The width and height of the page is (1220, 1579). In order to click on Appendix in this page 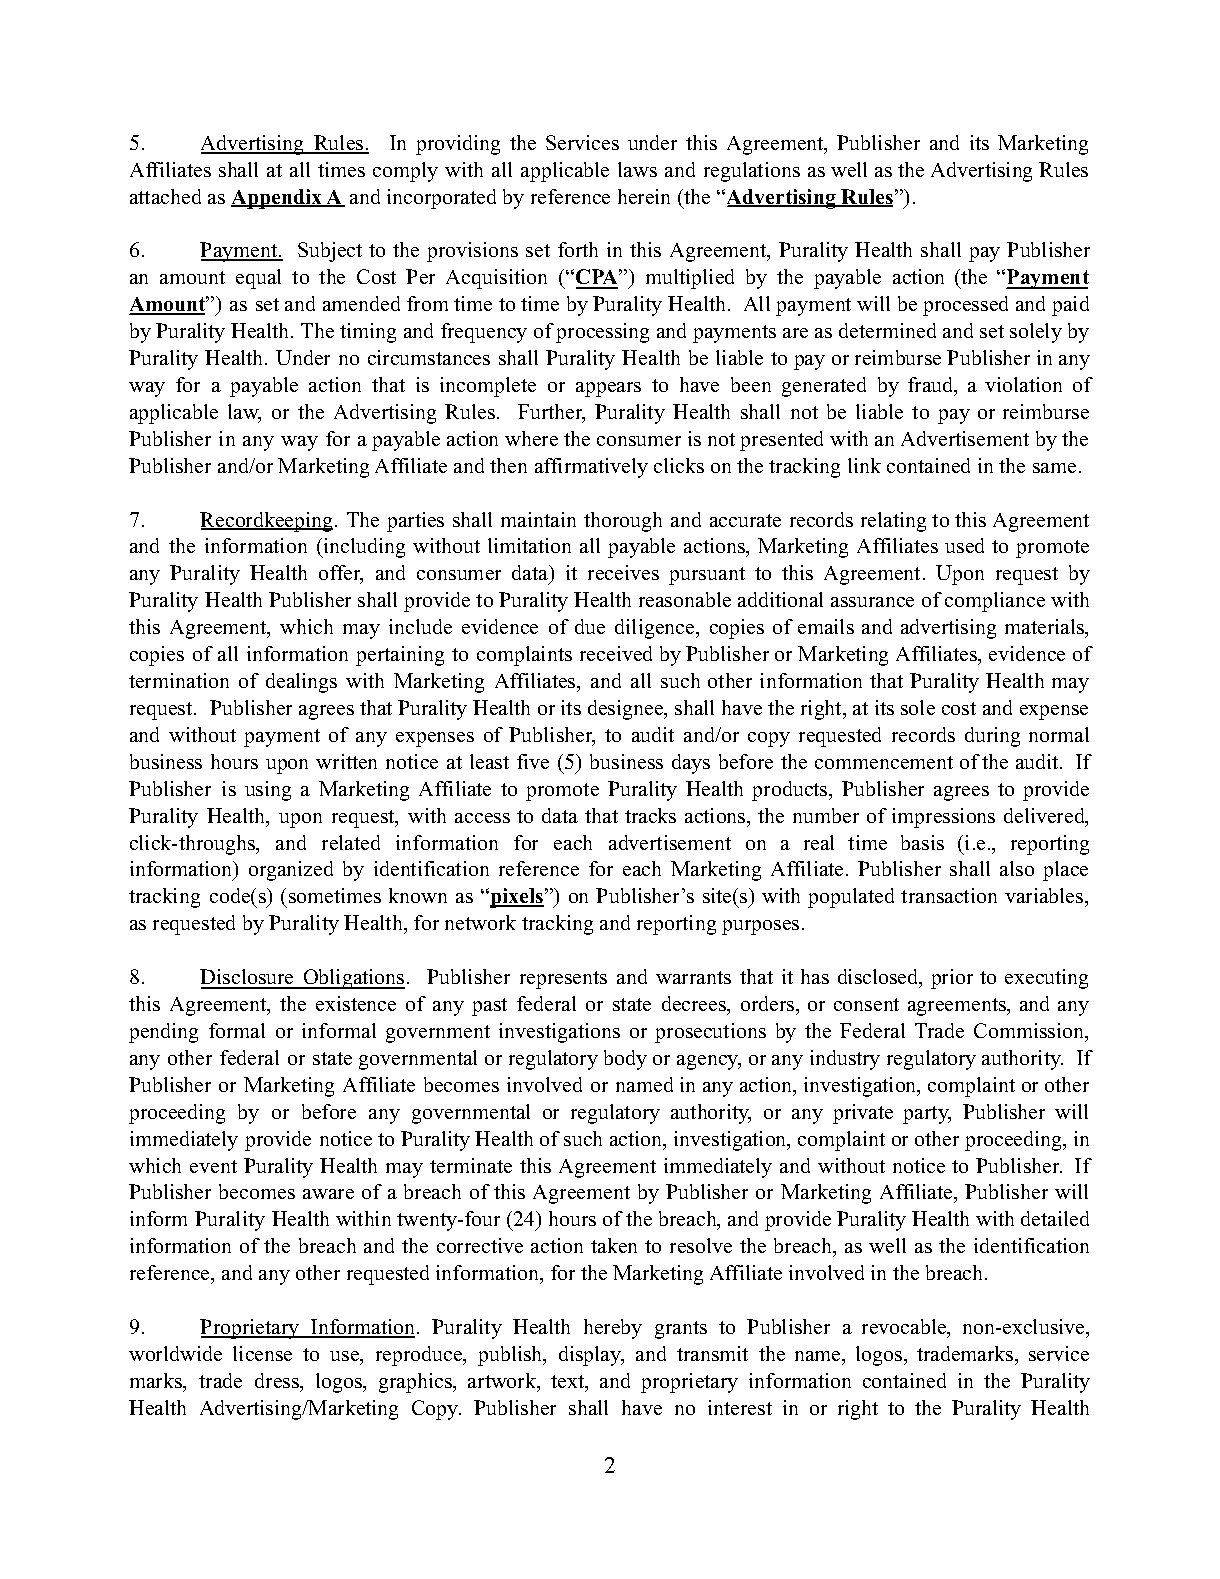, I will do `click(278, 199)`.
